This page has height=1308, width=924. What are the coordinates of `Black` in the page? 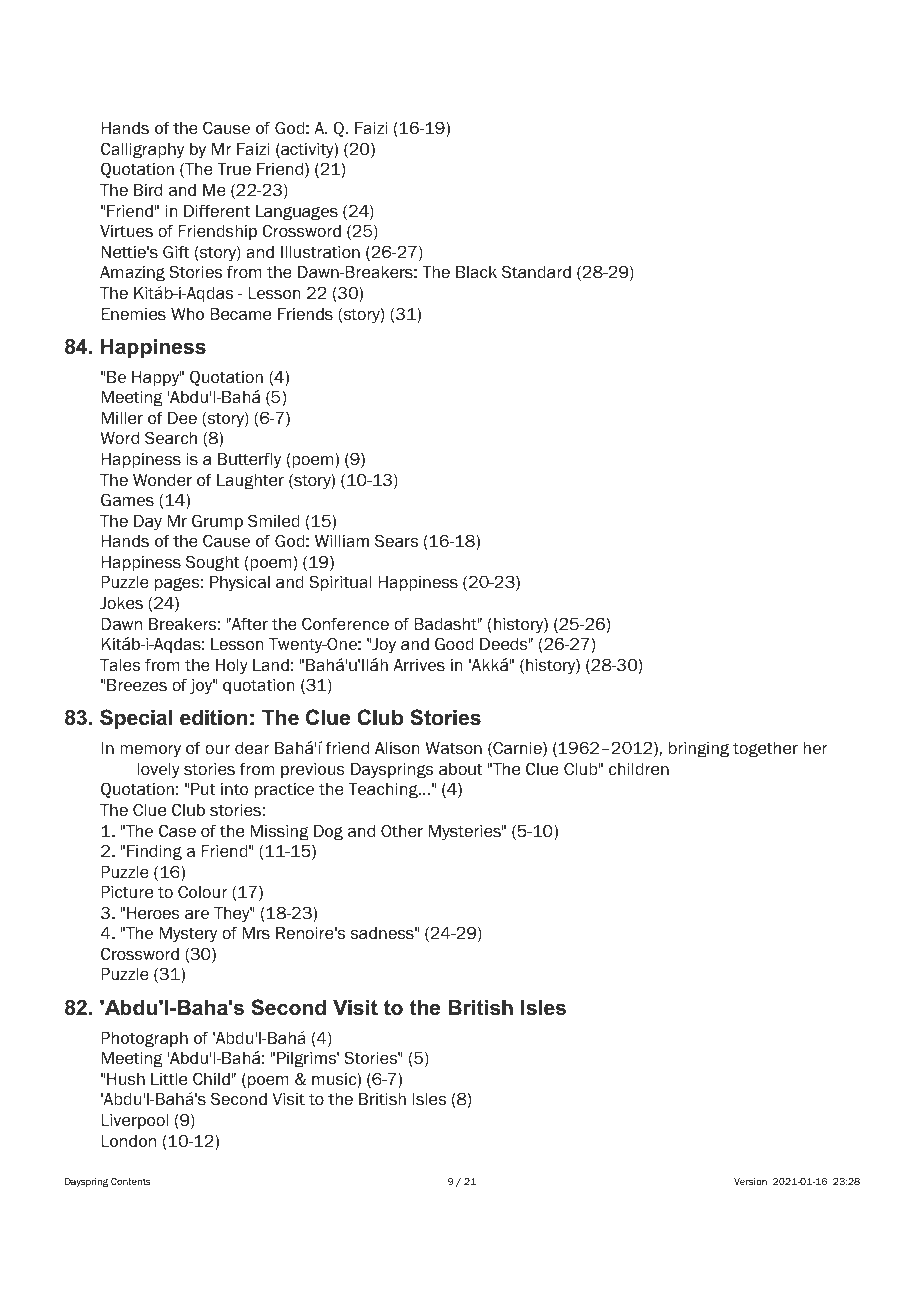 It's located at (476, 272).
